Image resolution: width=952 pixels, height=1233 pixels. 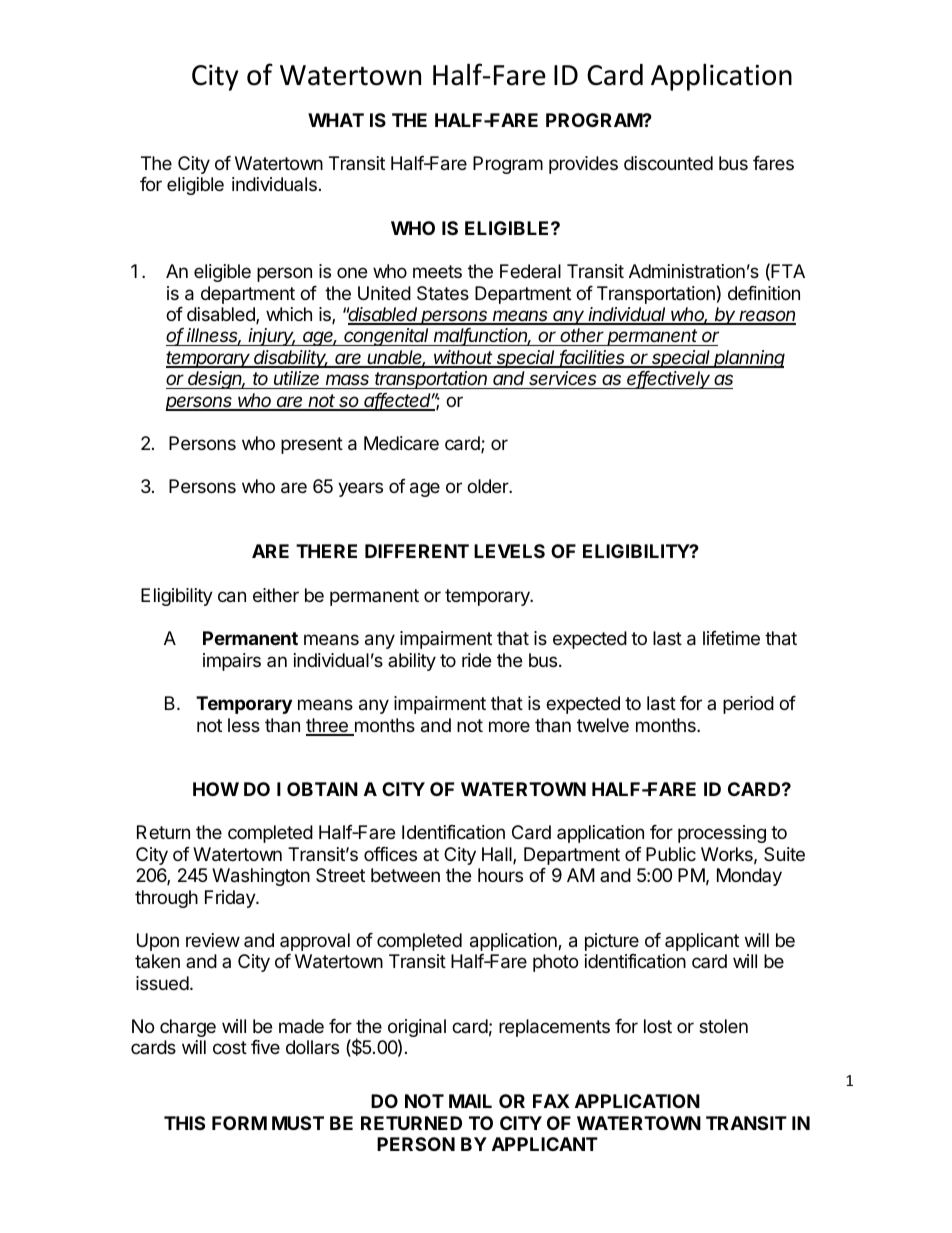 What do you see at coordinates (509, 726) in the screenshot?
I see `more` at bounding box center [509, 726].
